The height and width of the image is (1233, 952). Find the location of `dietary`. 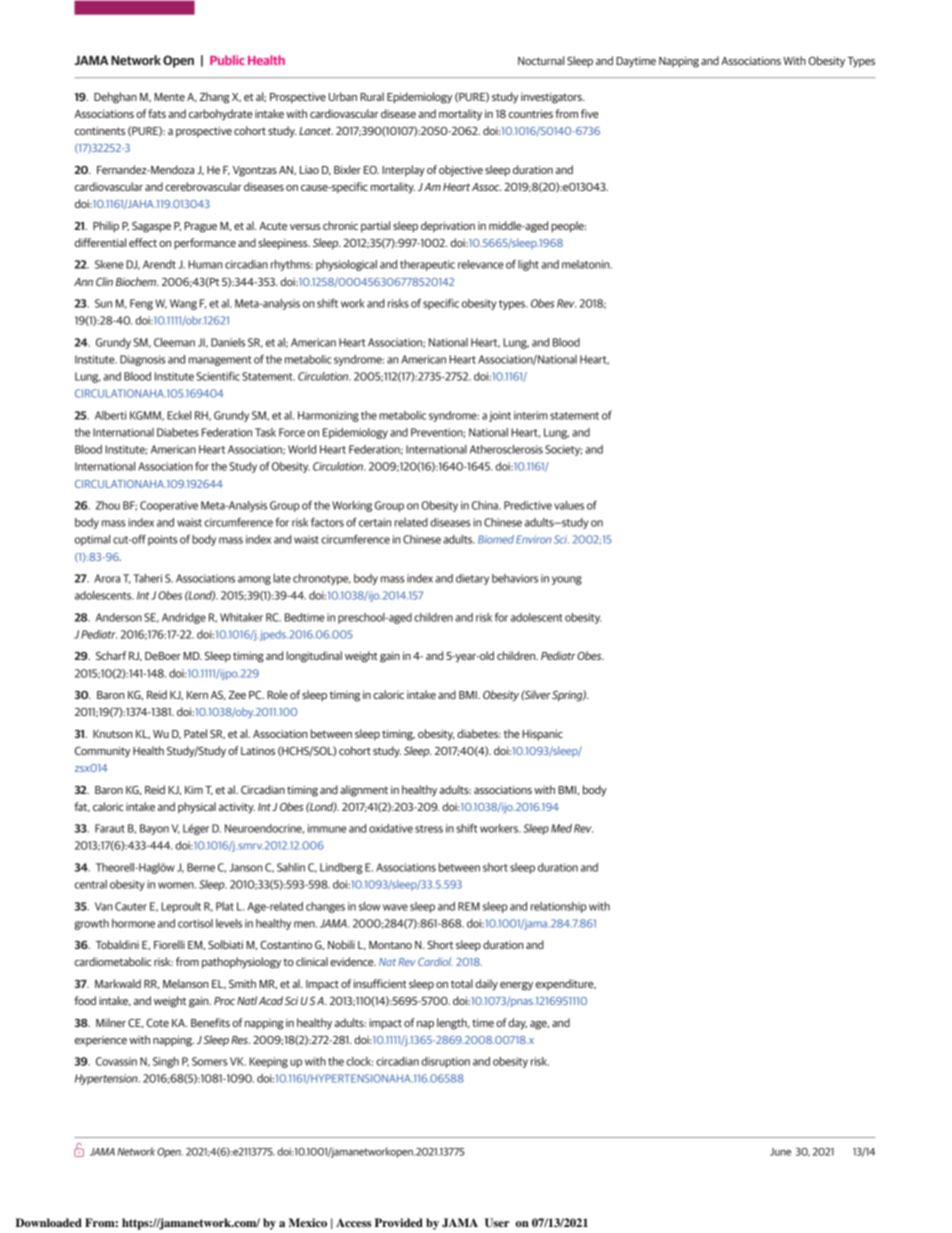

dietary is located at coordinates (472, 579).
